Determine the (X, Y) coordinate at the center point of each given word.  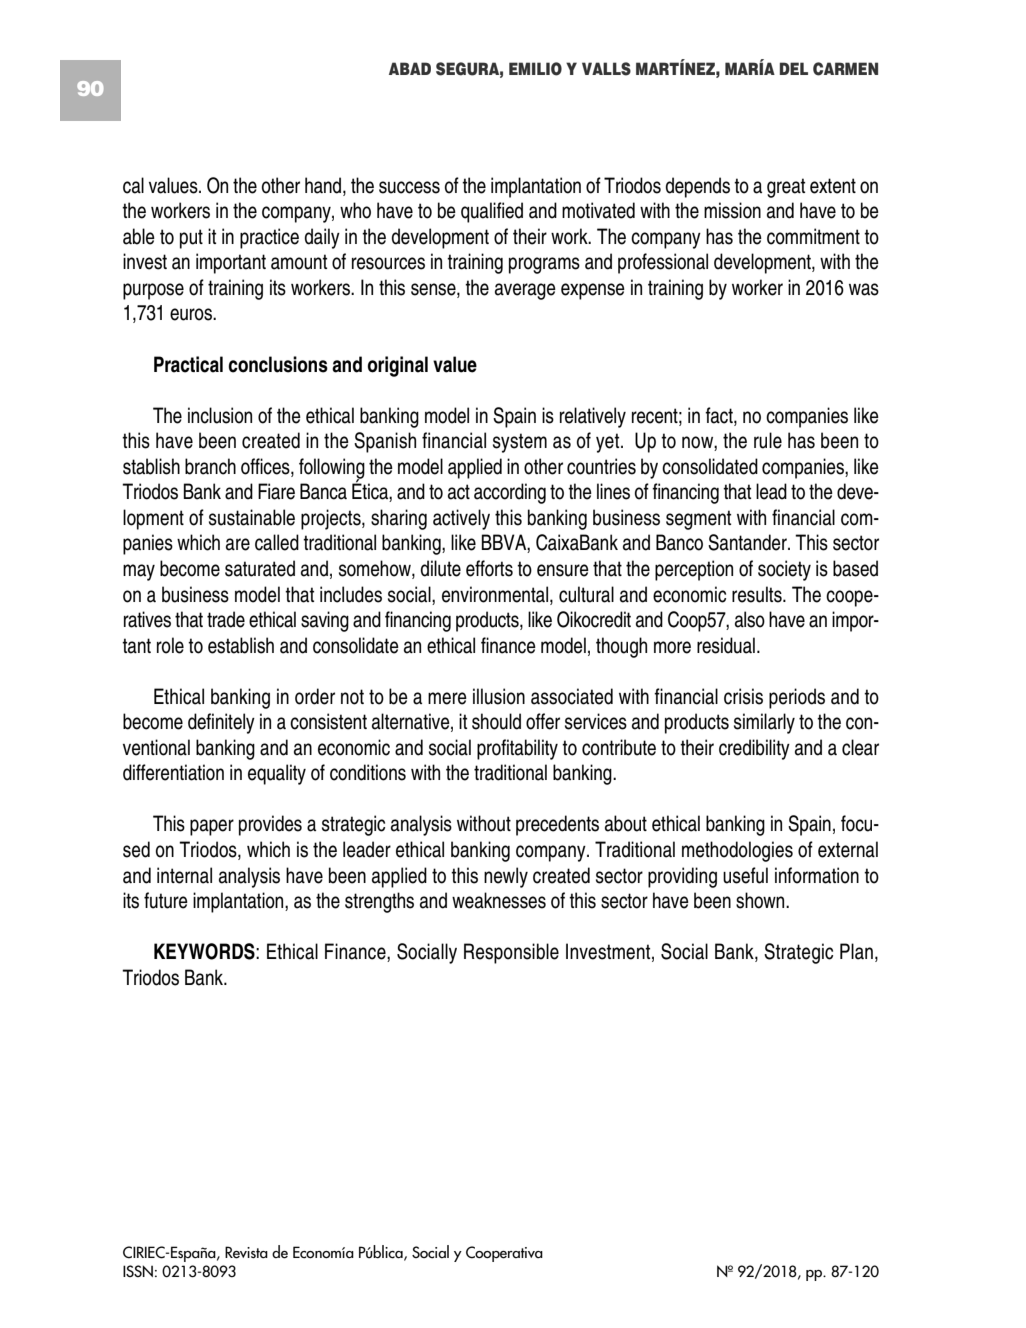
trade (226, 619)
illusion (499, 696)
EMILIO (535, 69)
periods (797, 698)
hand (324, 185)
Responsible (511, 953)
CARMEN (845, 69)
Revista (246, 1252)
